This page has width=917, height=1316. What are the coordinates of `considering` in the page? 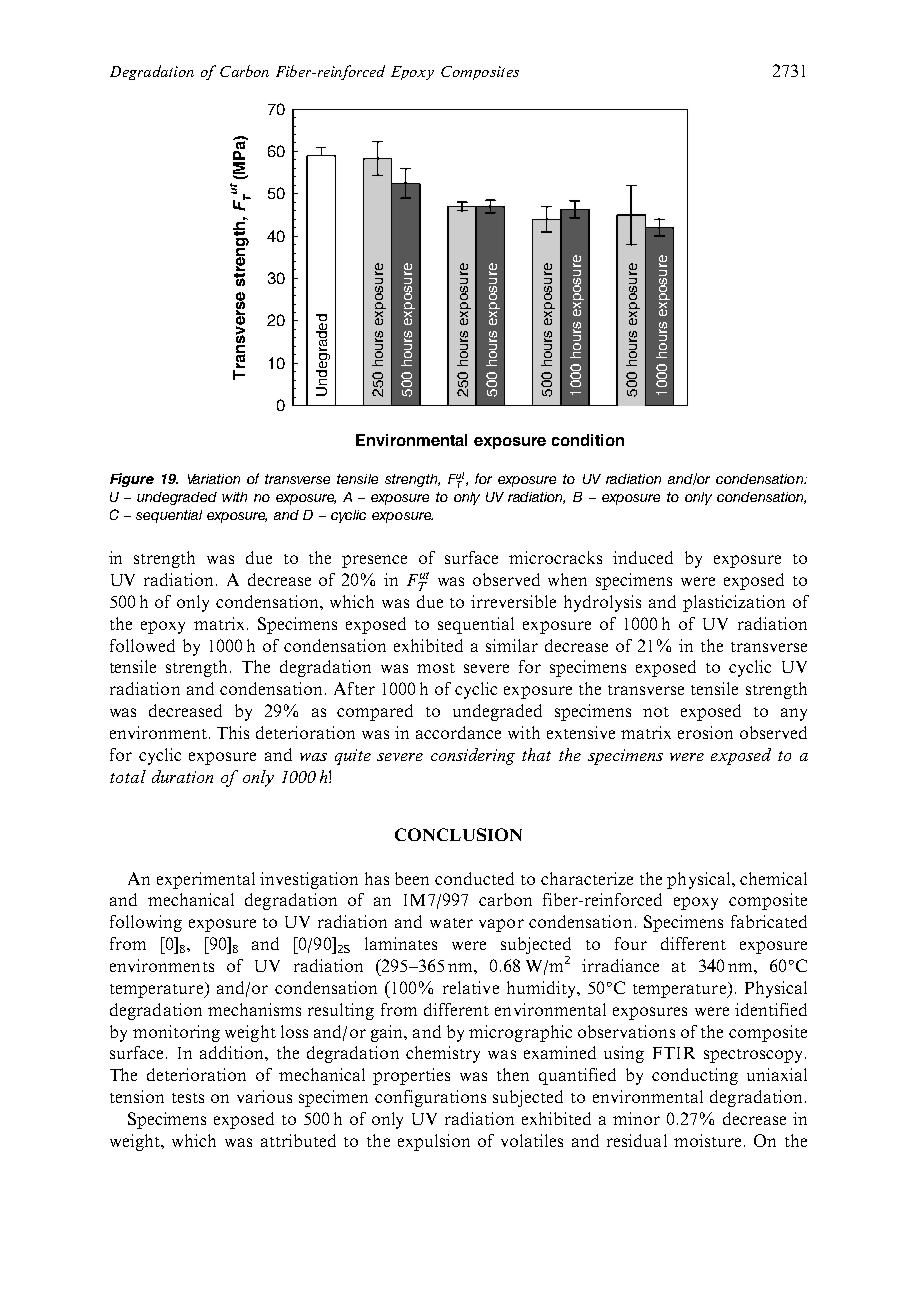 It's located at (473, 756).
